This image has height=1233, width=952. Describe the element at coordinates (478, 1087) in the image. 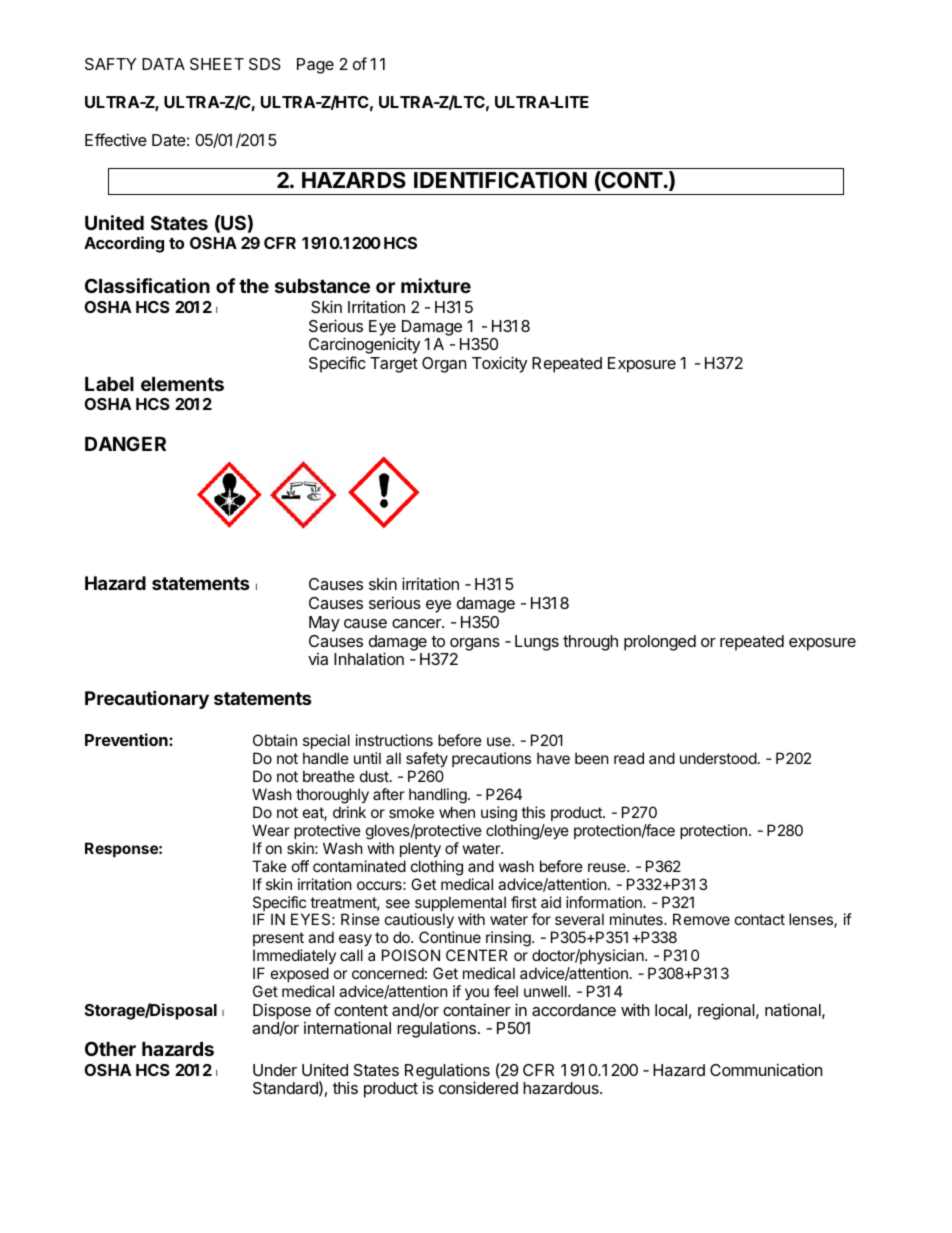

I see `considered` at that location.
